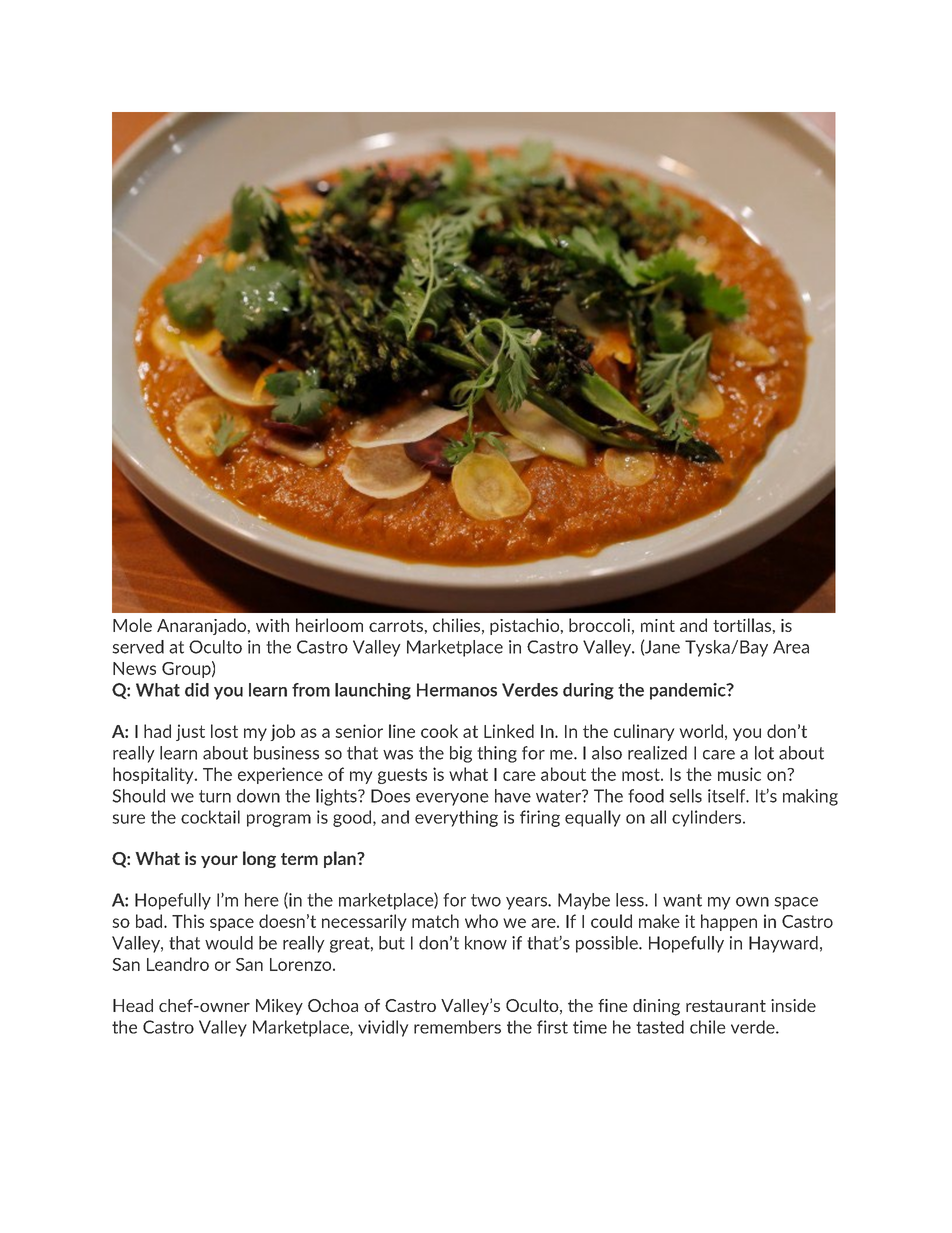  I want to click on restaurant, so click(726, 1006).
